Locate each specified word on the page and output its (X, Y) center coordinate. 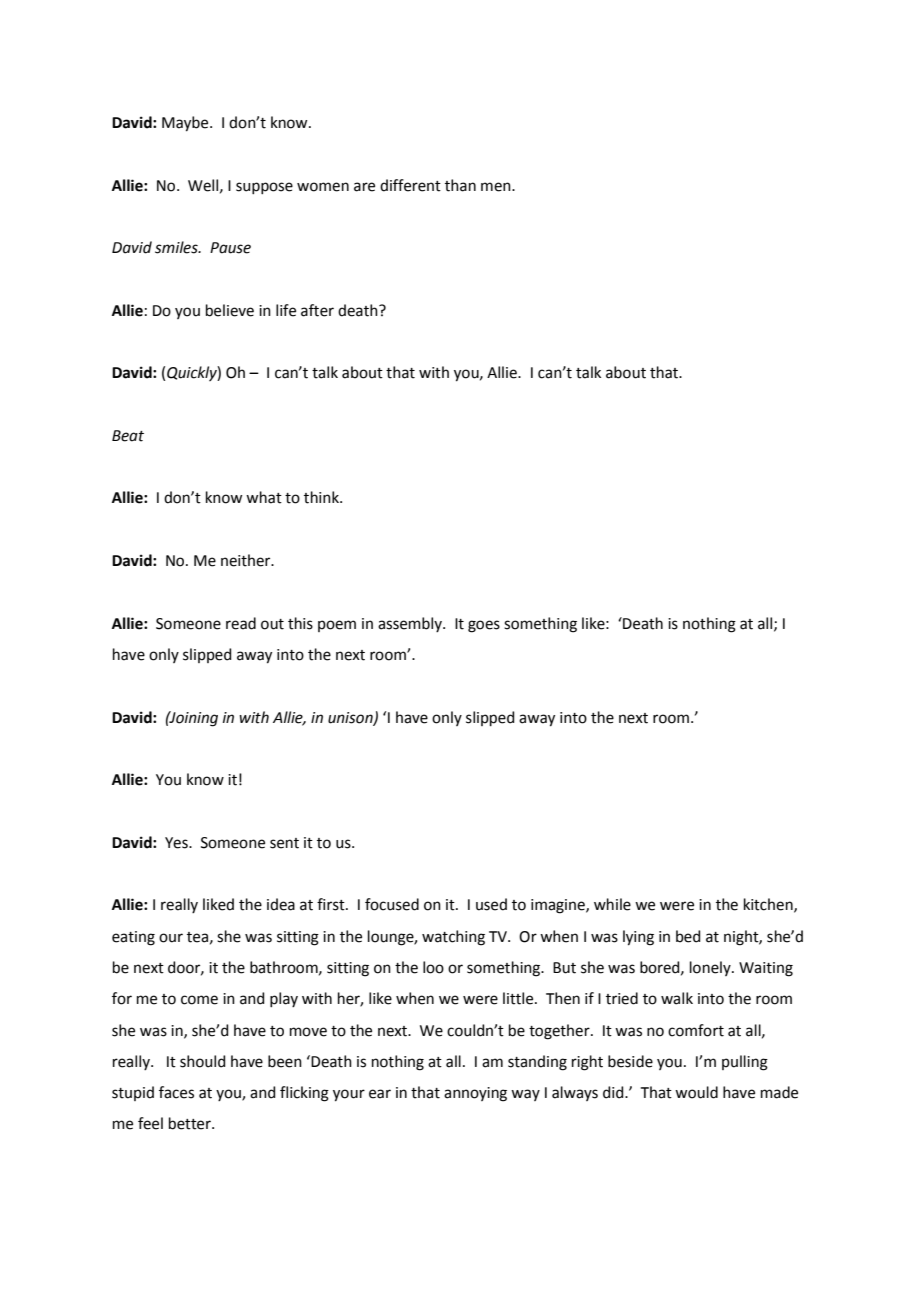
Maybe (186, 124)
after (317, 310)
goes (484, 626)
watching (453, 938)
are (364, 187)
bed (688, 936)
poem (337, 626)
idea (281, 904)
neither (247, 560)
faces (176, 1092)
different (410, 185)
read (241, 623)
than (460, 185)
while (612, 904)
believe (230, 310)
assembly (411, 624)
